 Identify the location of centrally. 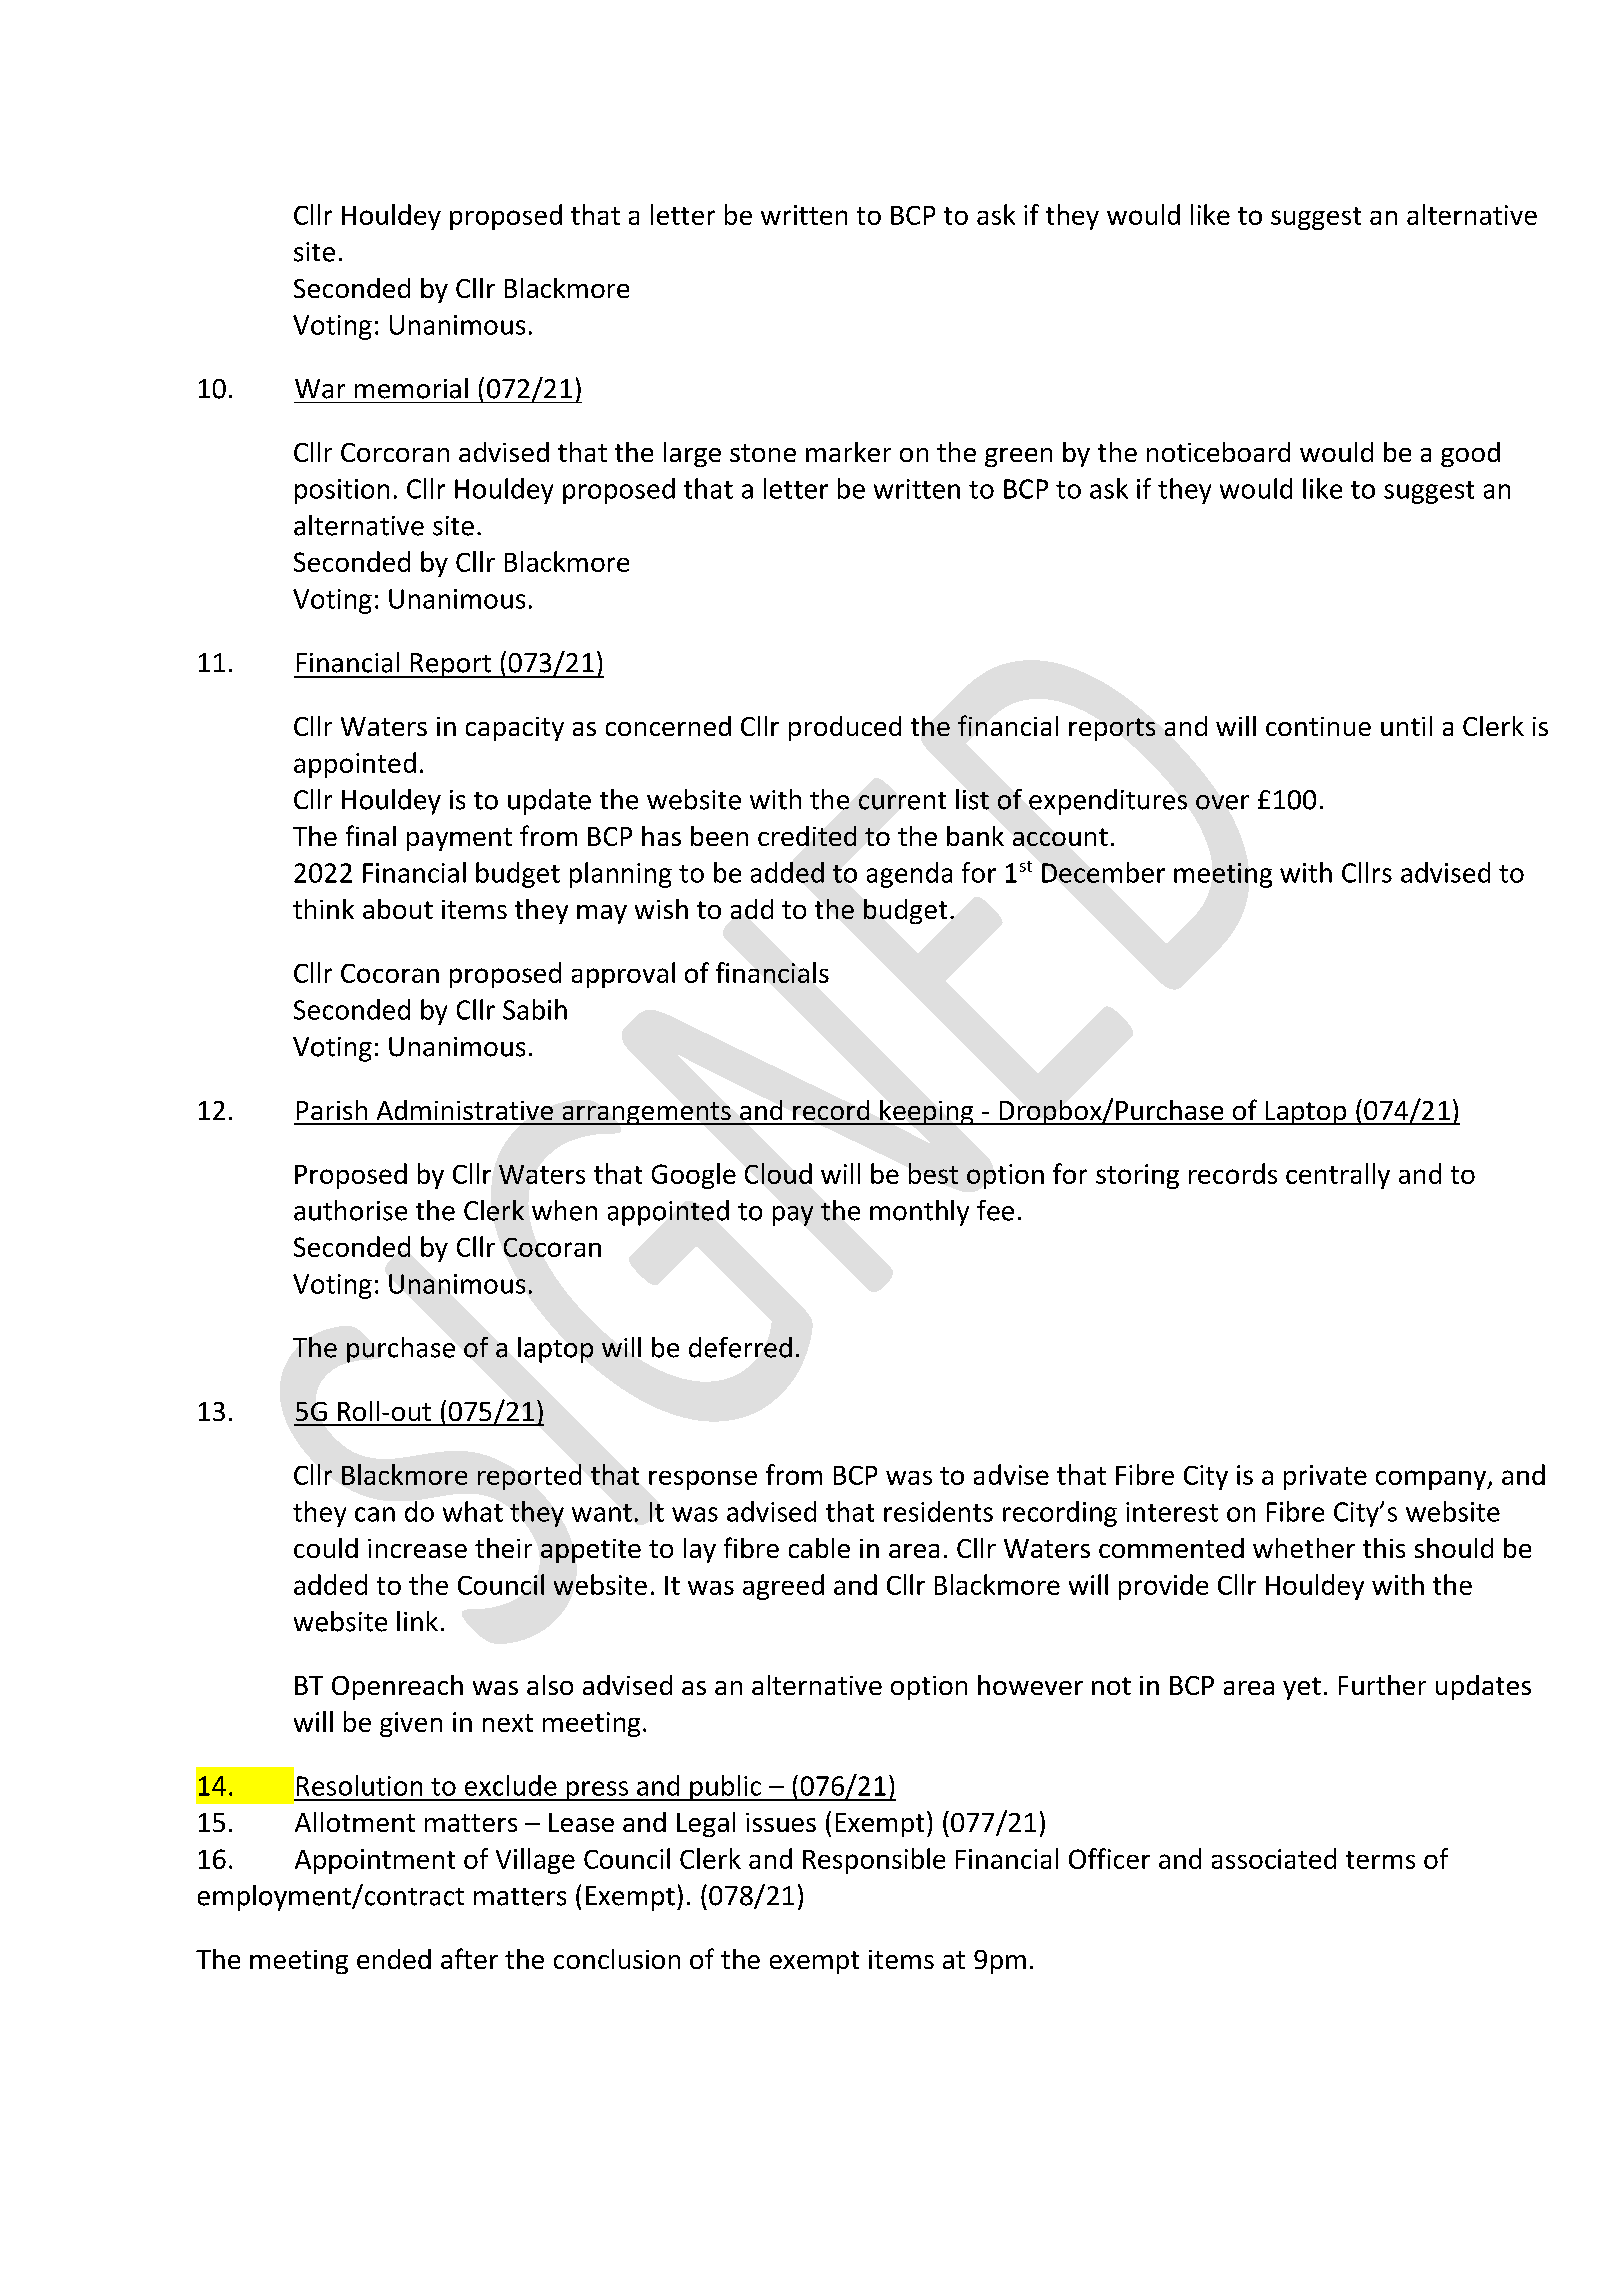
(1338, 1176).
